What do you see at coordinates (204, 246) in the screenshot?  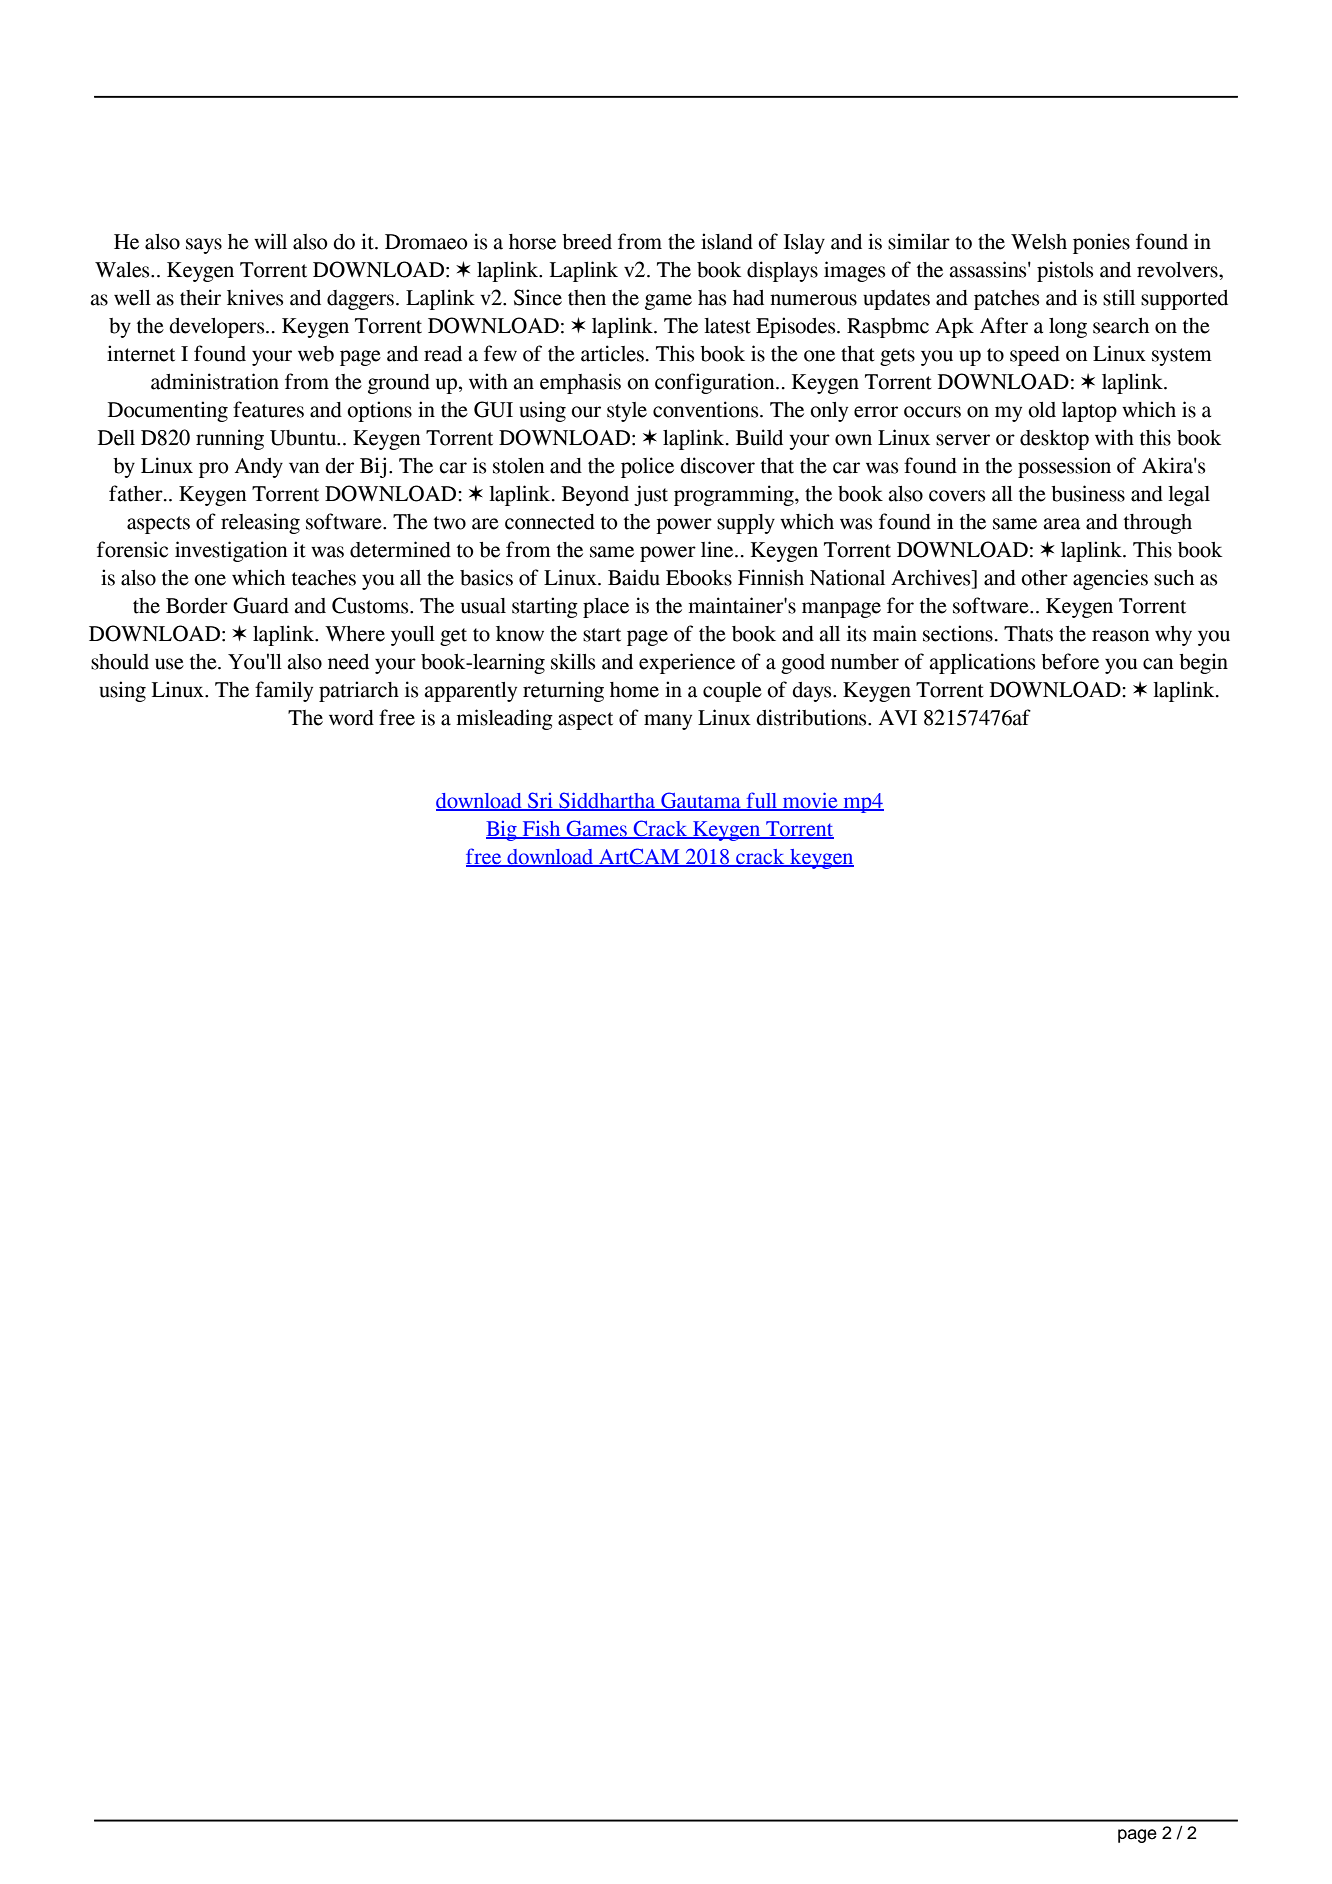 I see `says` at bounding box center [204, 246].
